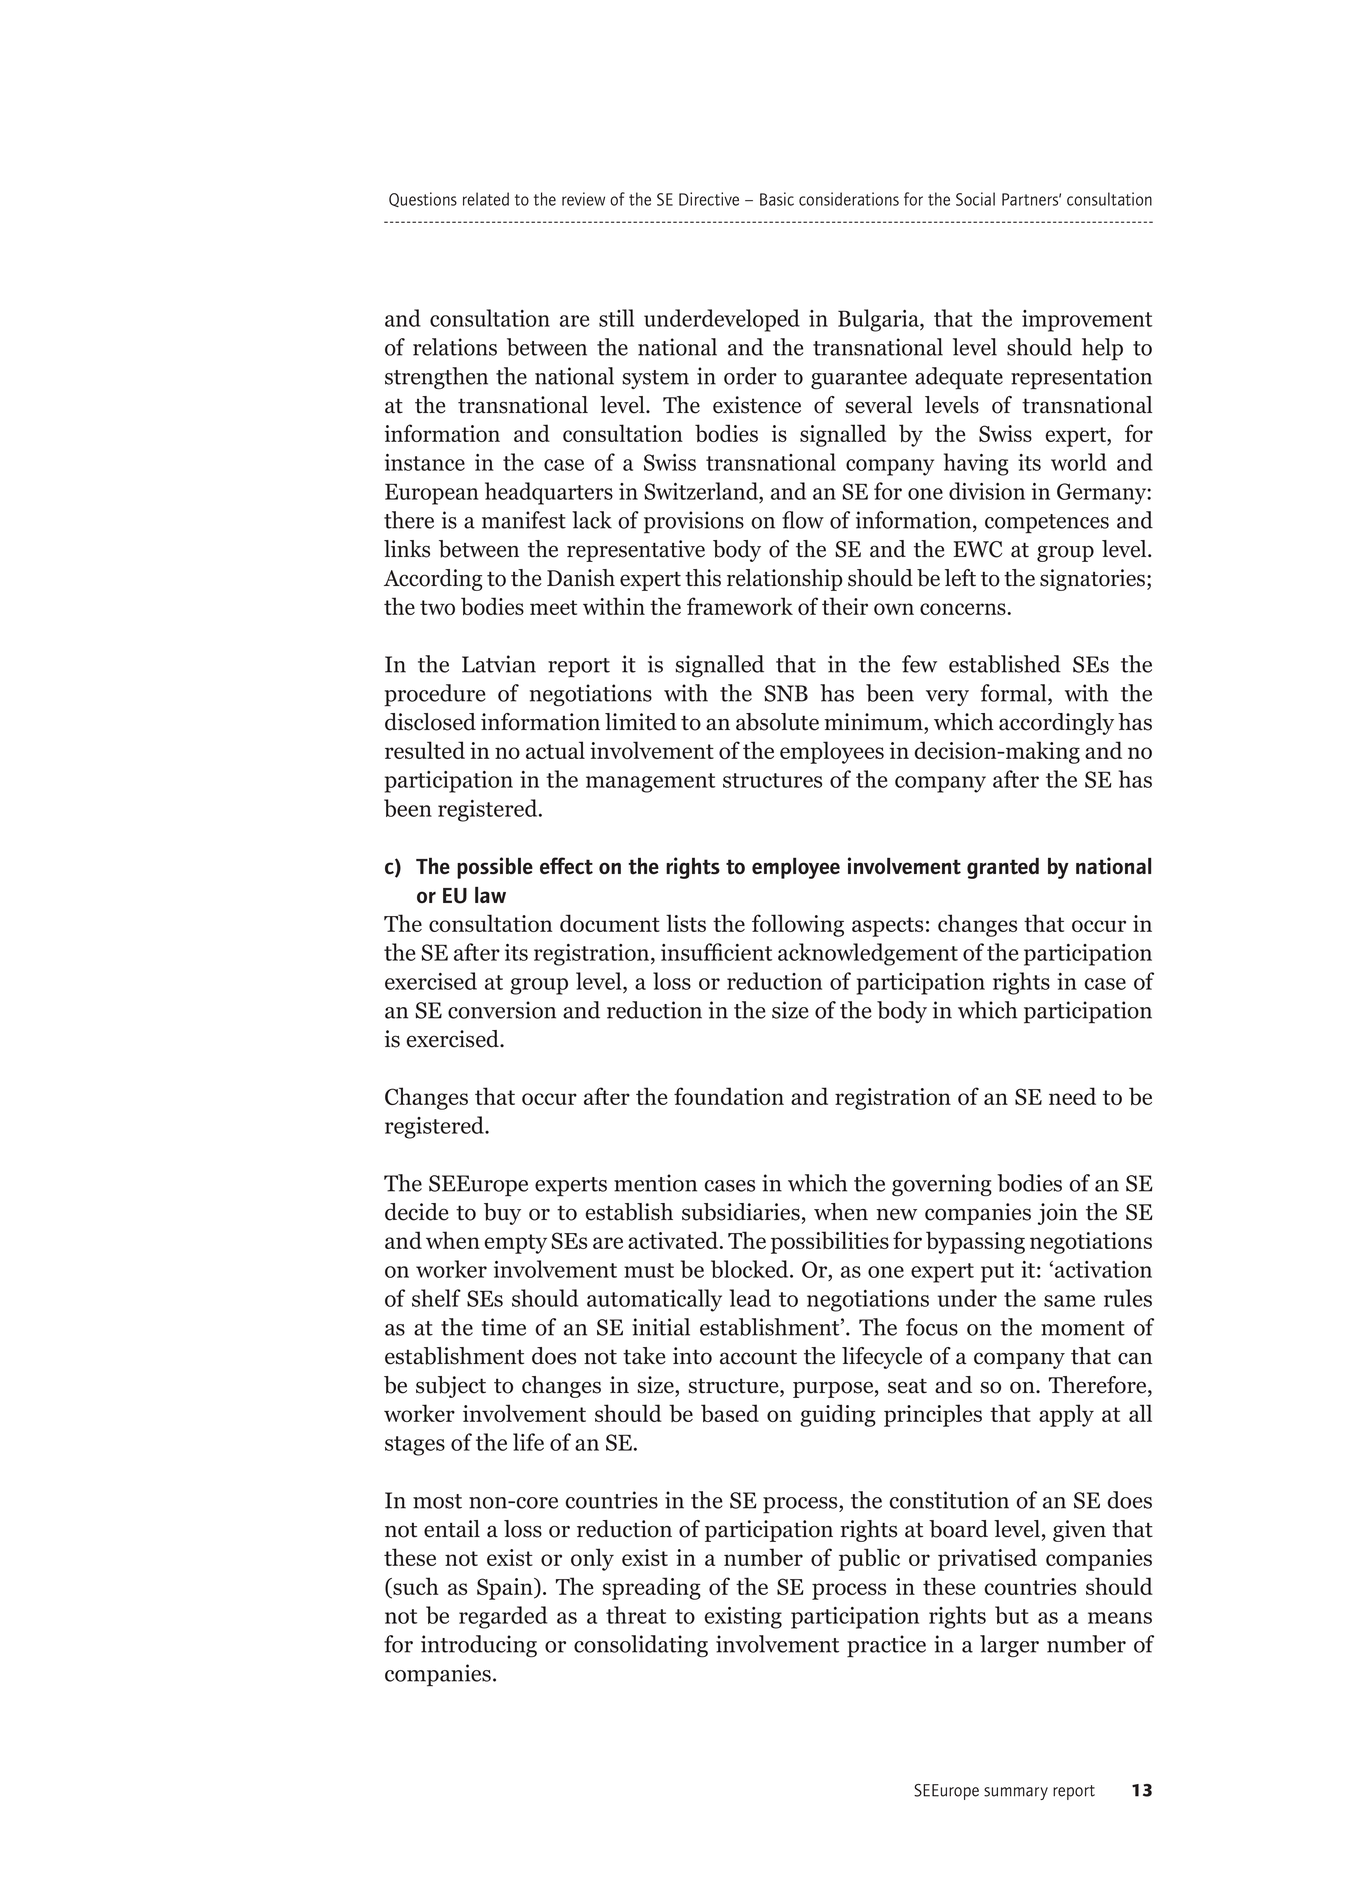  I want to click on summary, so click(1016, 1793).
